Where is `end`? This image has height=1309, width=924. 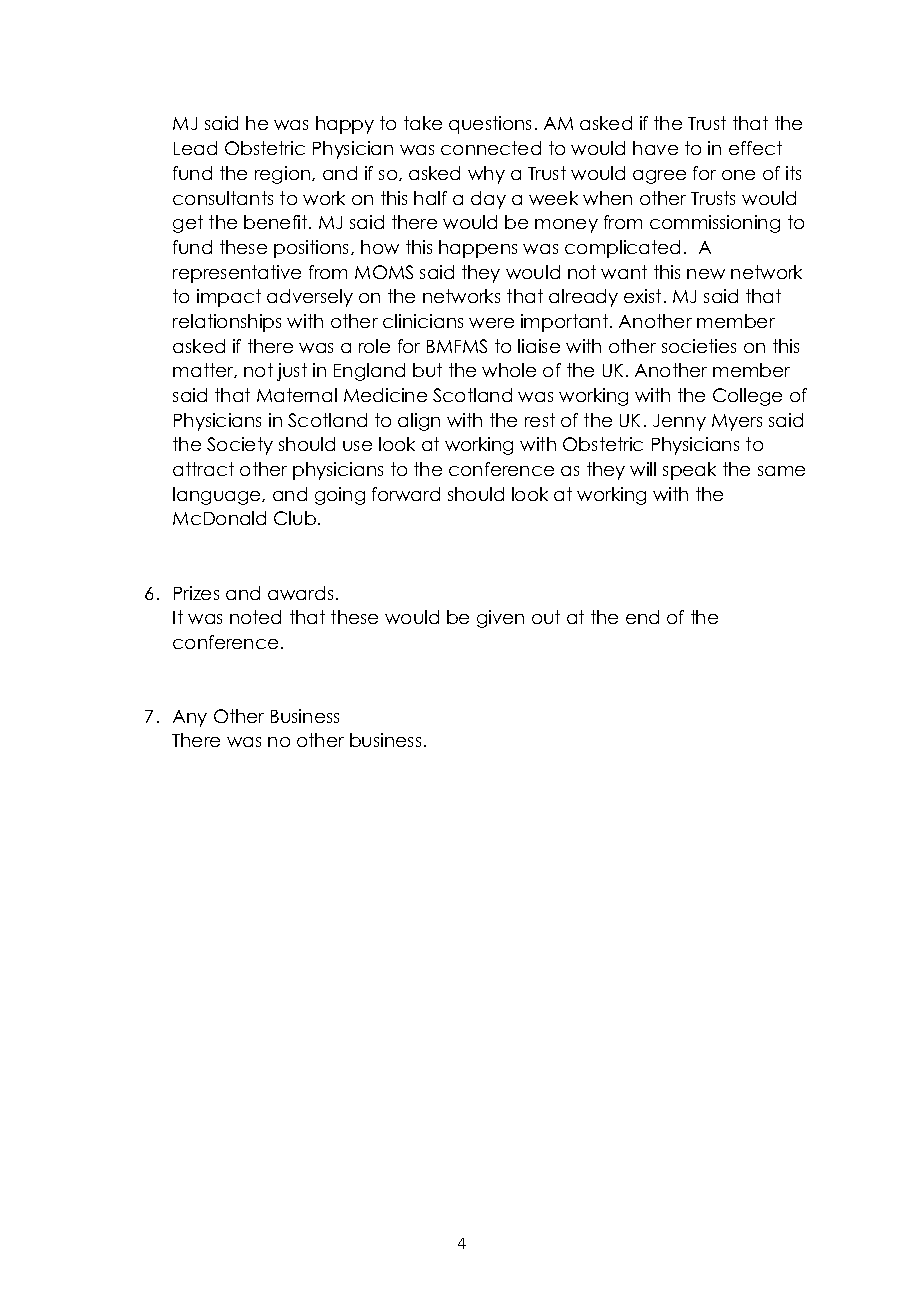 end is located at coordinates (642, 617).
